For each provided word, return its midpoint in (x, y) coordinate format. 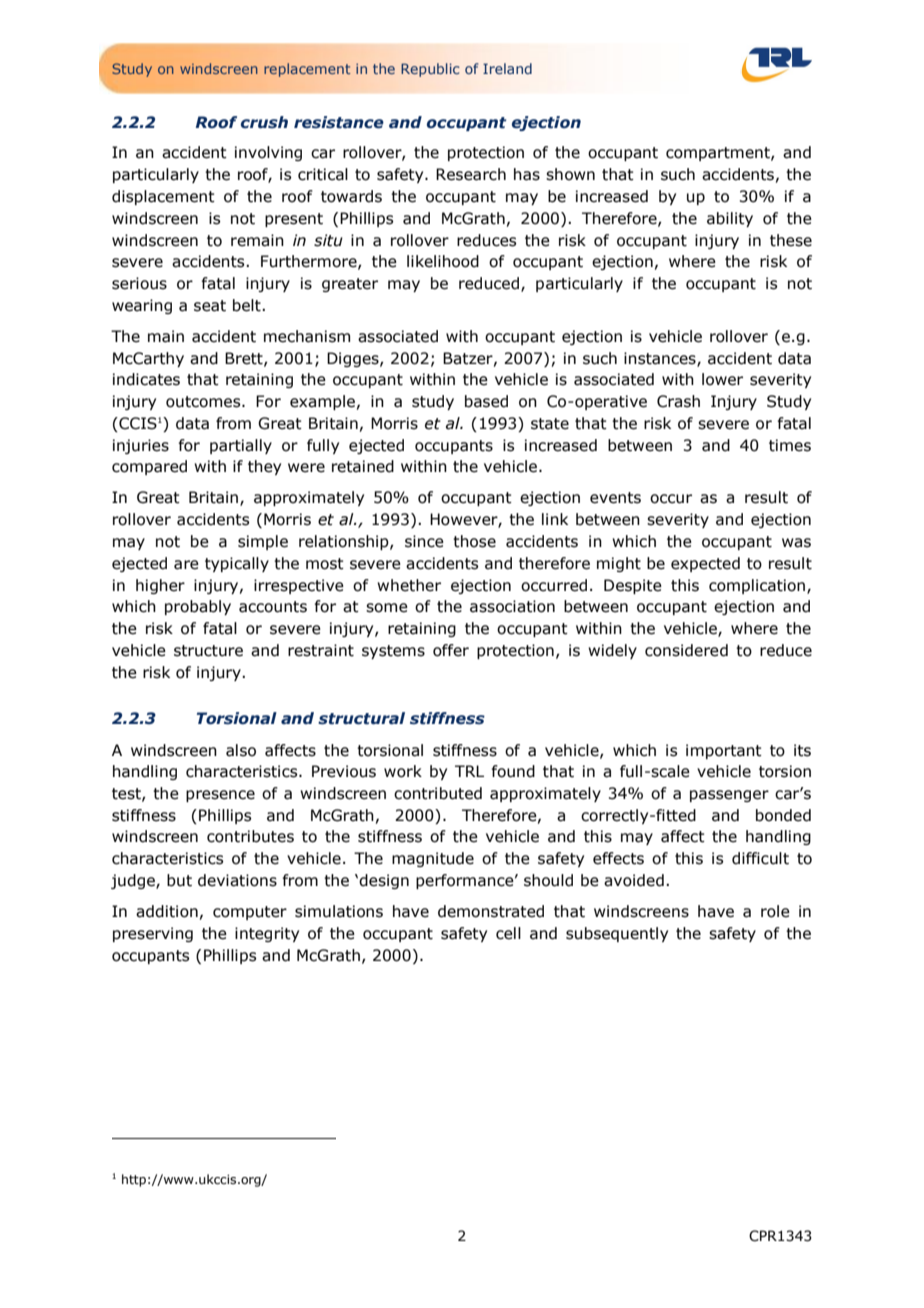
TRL (469, 771)
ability (730, 219)
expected (705, 564)
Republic (430, 70)
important (724, 751)
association (512, 606)
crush (264, 122)
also (241, 750)
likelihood (443, 261)
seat (210, 306)
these (791, 240)
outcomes (204, 402)
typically (237, 564)
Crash (678, 401)
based (486, 401)
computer (250, 913)
